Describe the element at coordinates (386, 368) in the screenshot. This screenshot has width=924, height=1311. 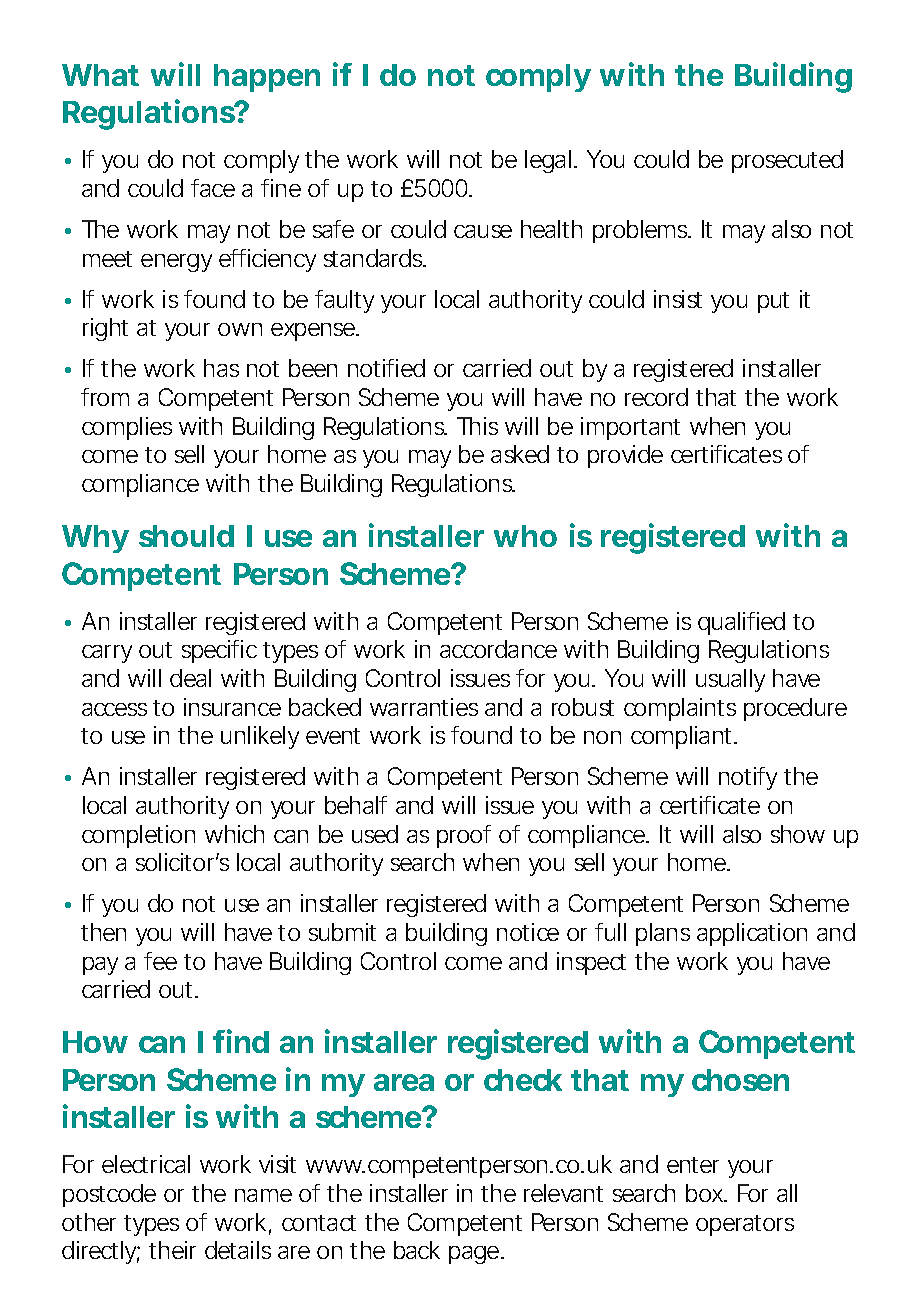
I see `notified` at that location.
